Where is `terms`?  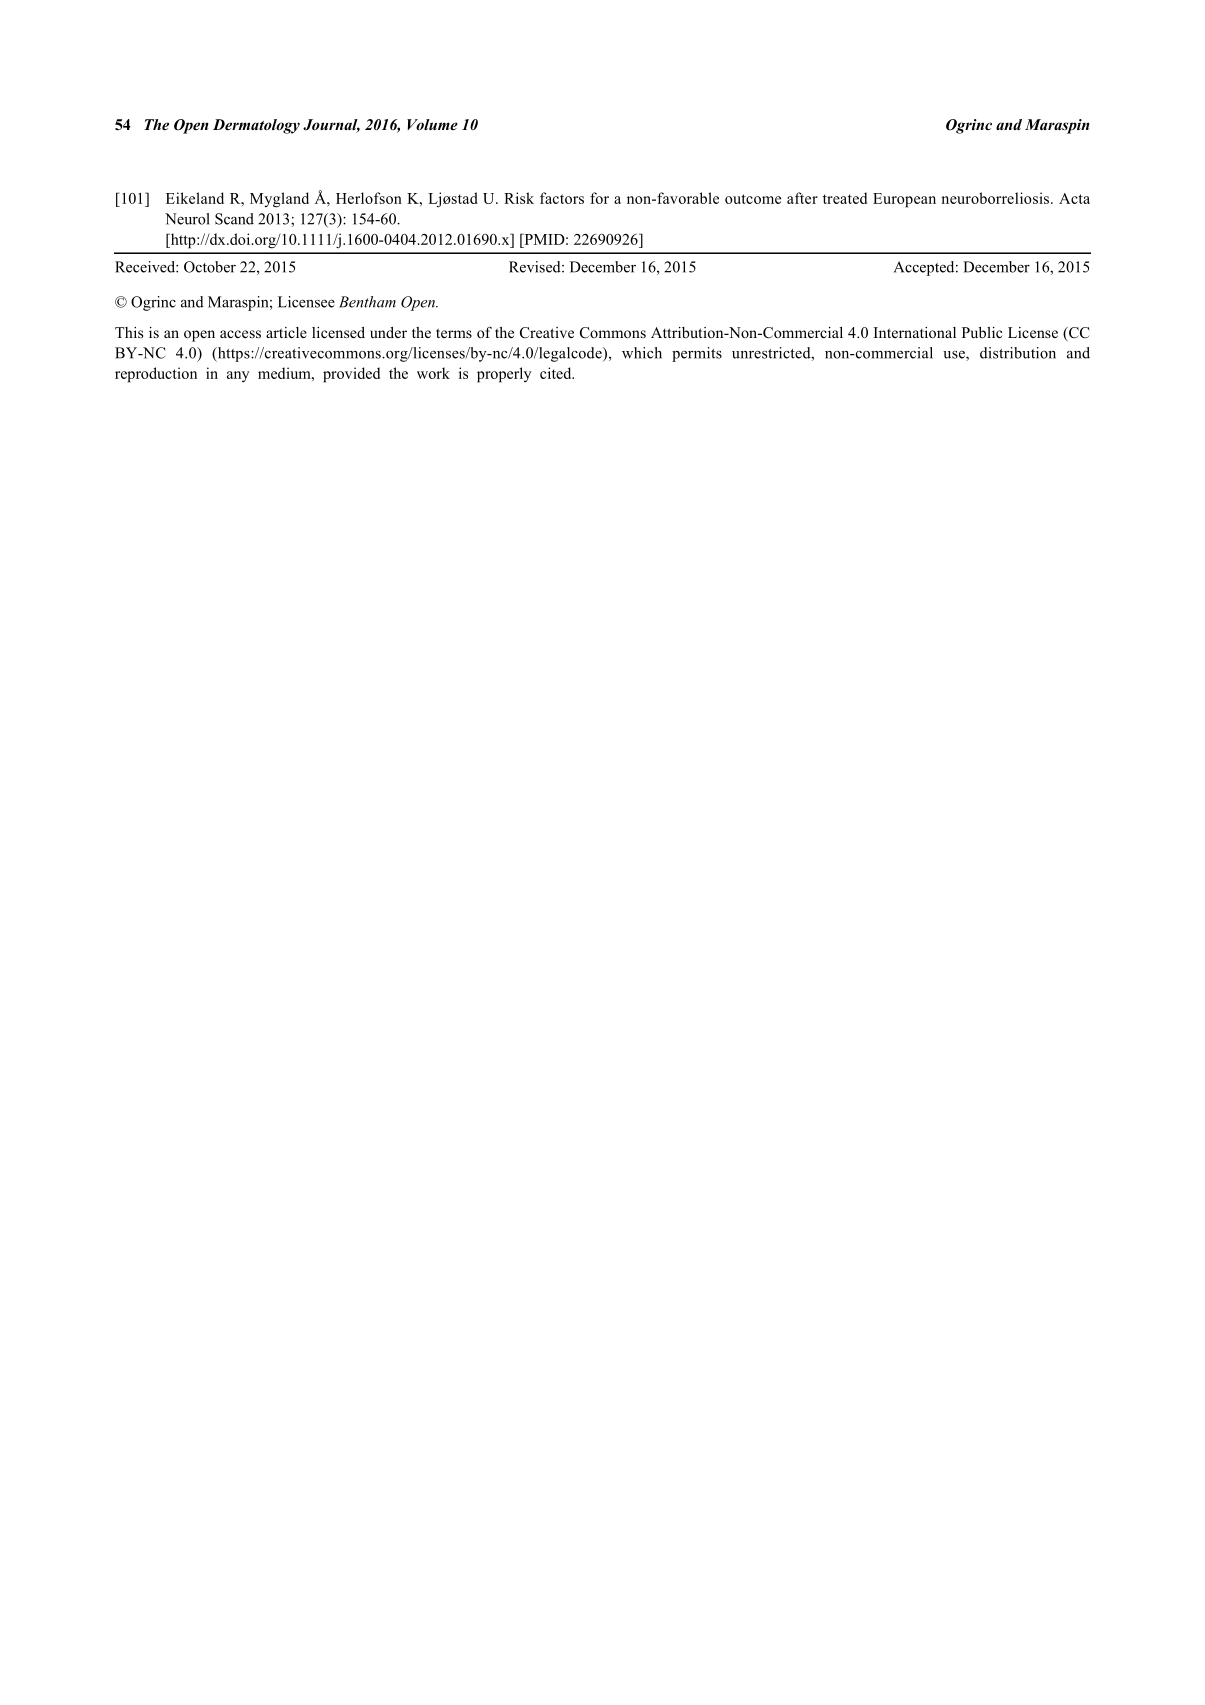 terms is located at coordinates (454, 333).
